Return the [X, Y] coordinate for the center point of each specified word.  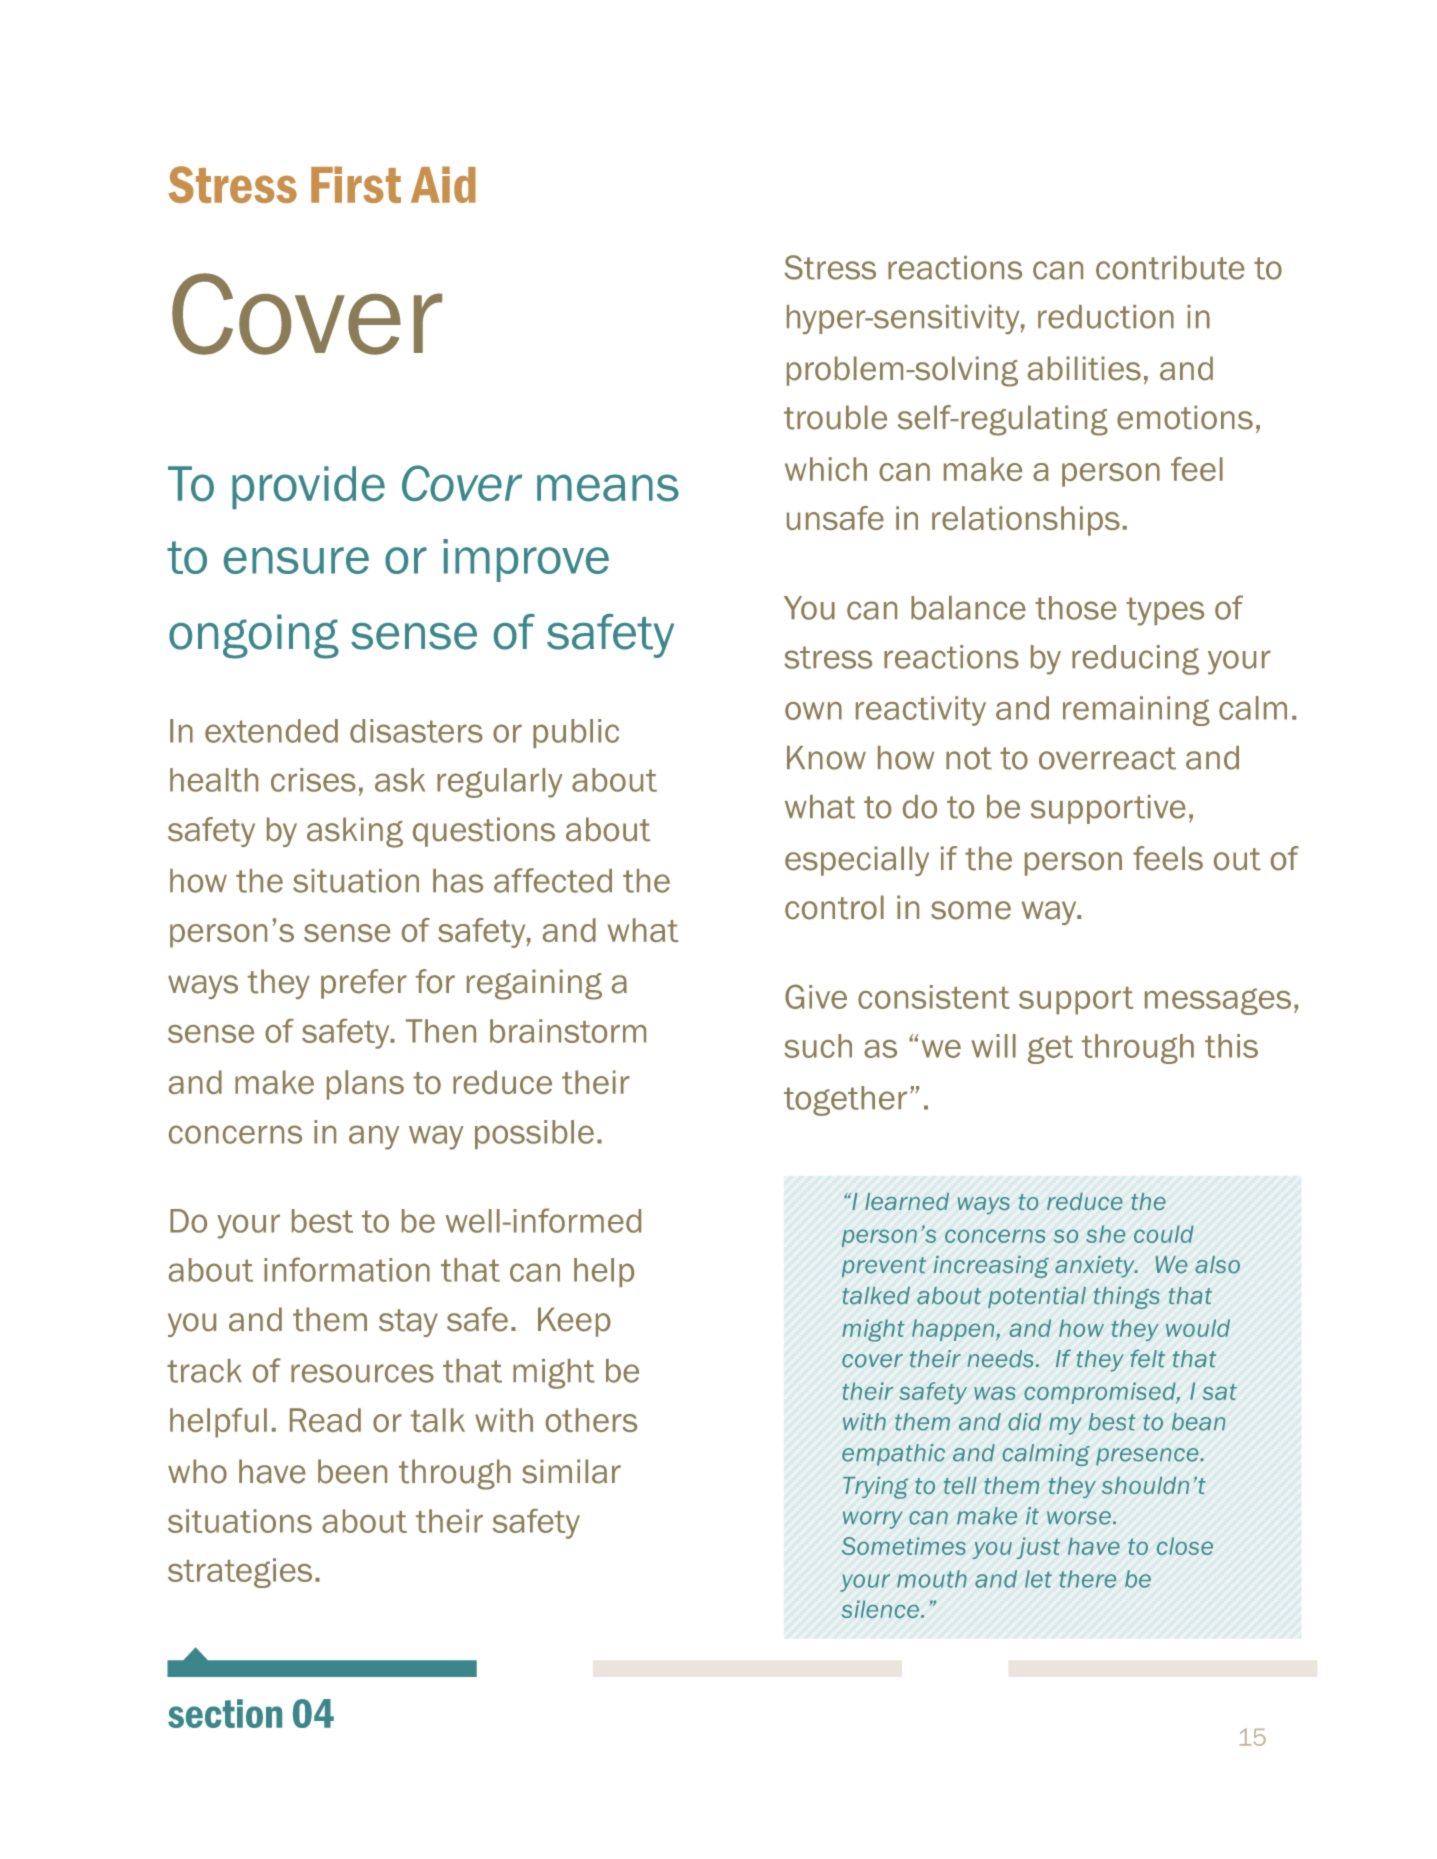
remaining [1136, 711]
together [845, 1101]
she [1105, 1234]
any [374, 1137]
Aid [443, 184]
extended [271, 731]
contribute [1170, 268]
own [813, 711]
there [1087, 1579]
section [225, 1713]
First [356, 184]
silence [880, 1609]
